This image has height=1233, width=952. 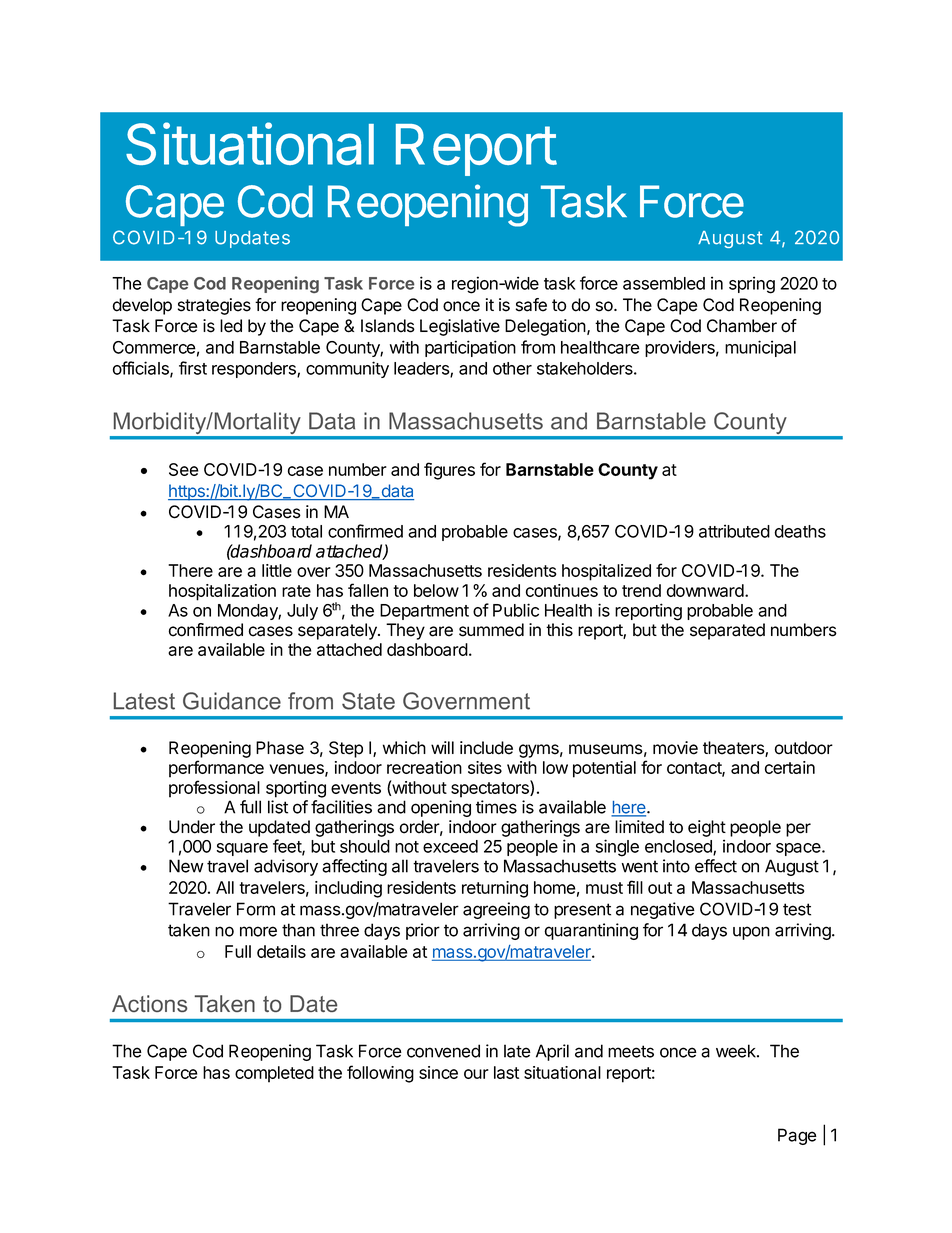 What do you see at coordinates (675, 748) in the image?
I see `movie` at bounding box center [675, 748].
